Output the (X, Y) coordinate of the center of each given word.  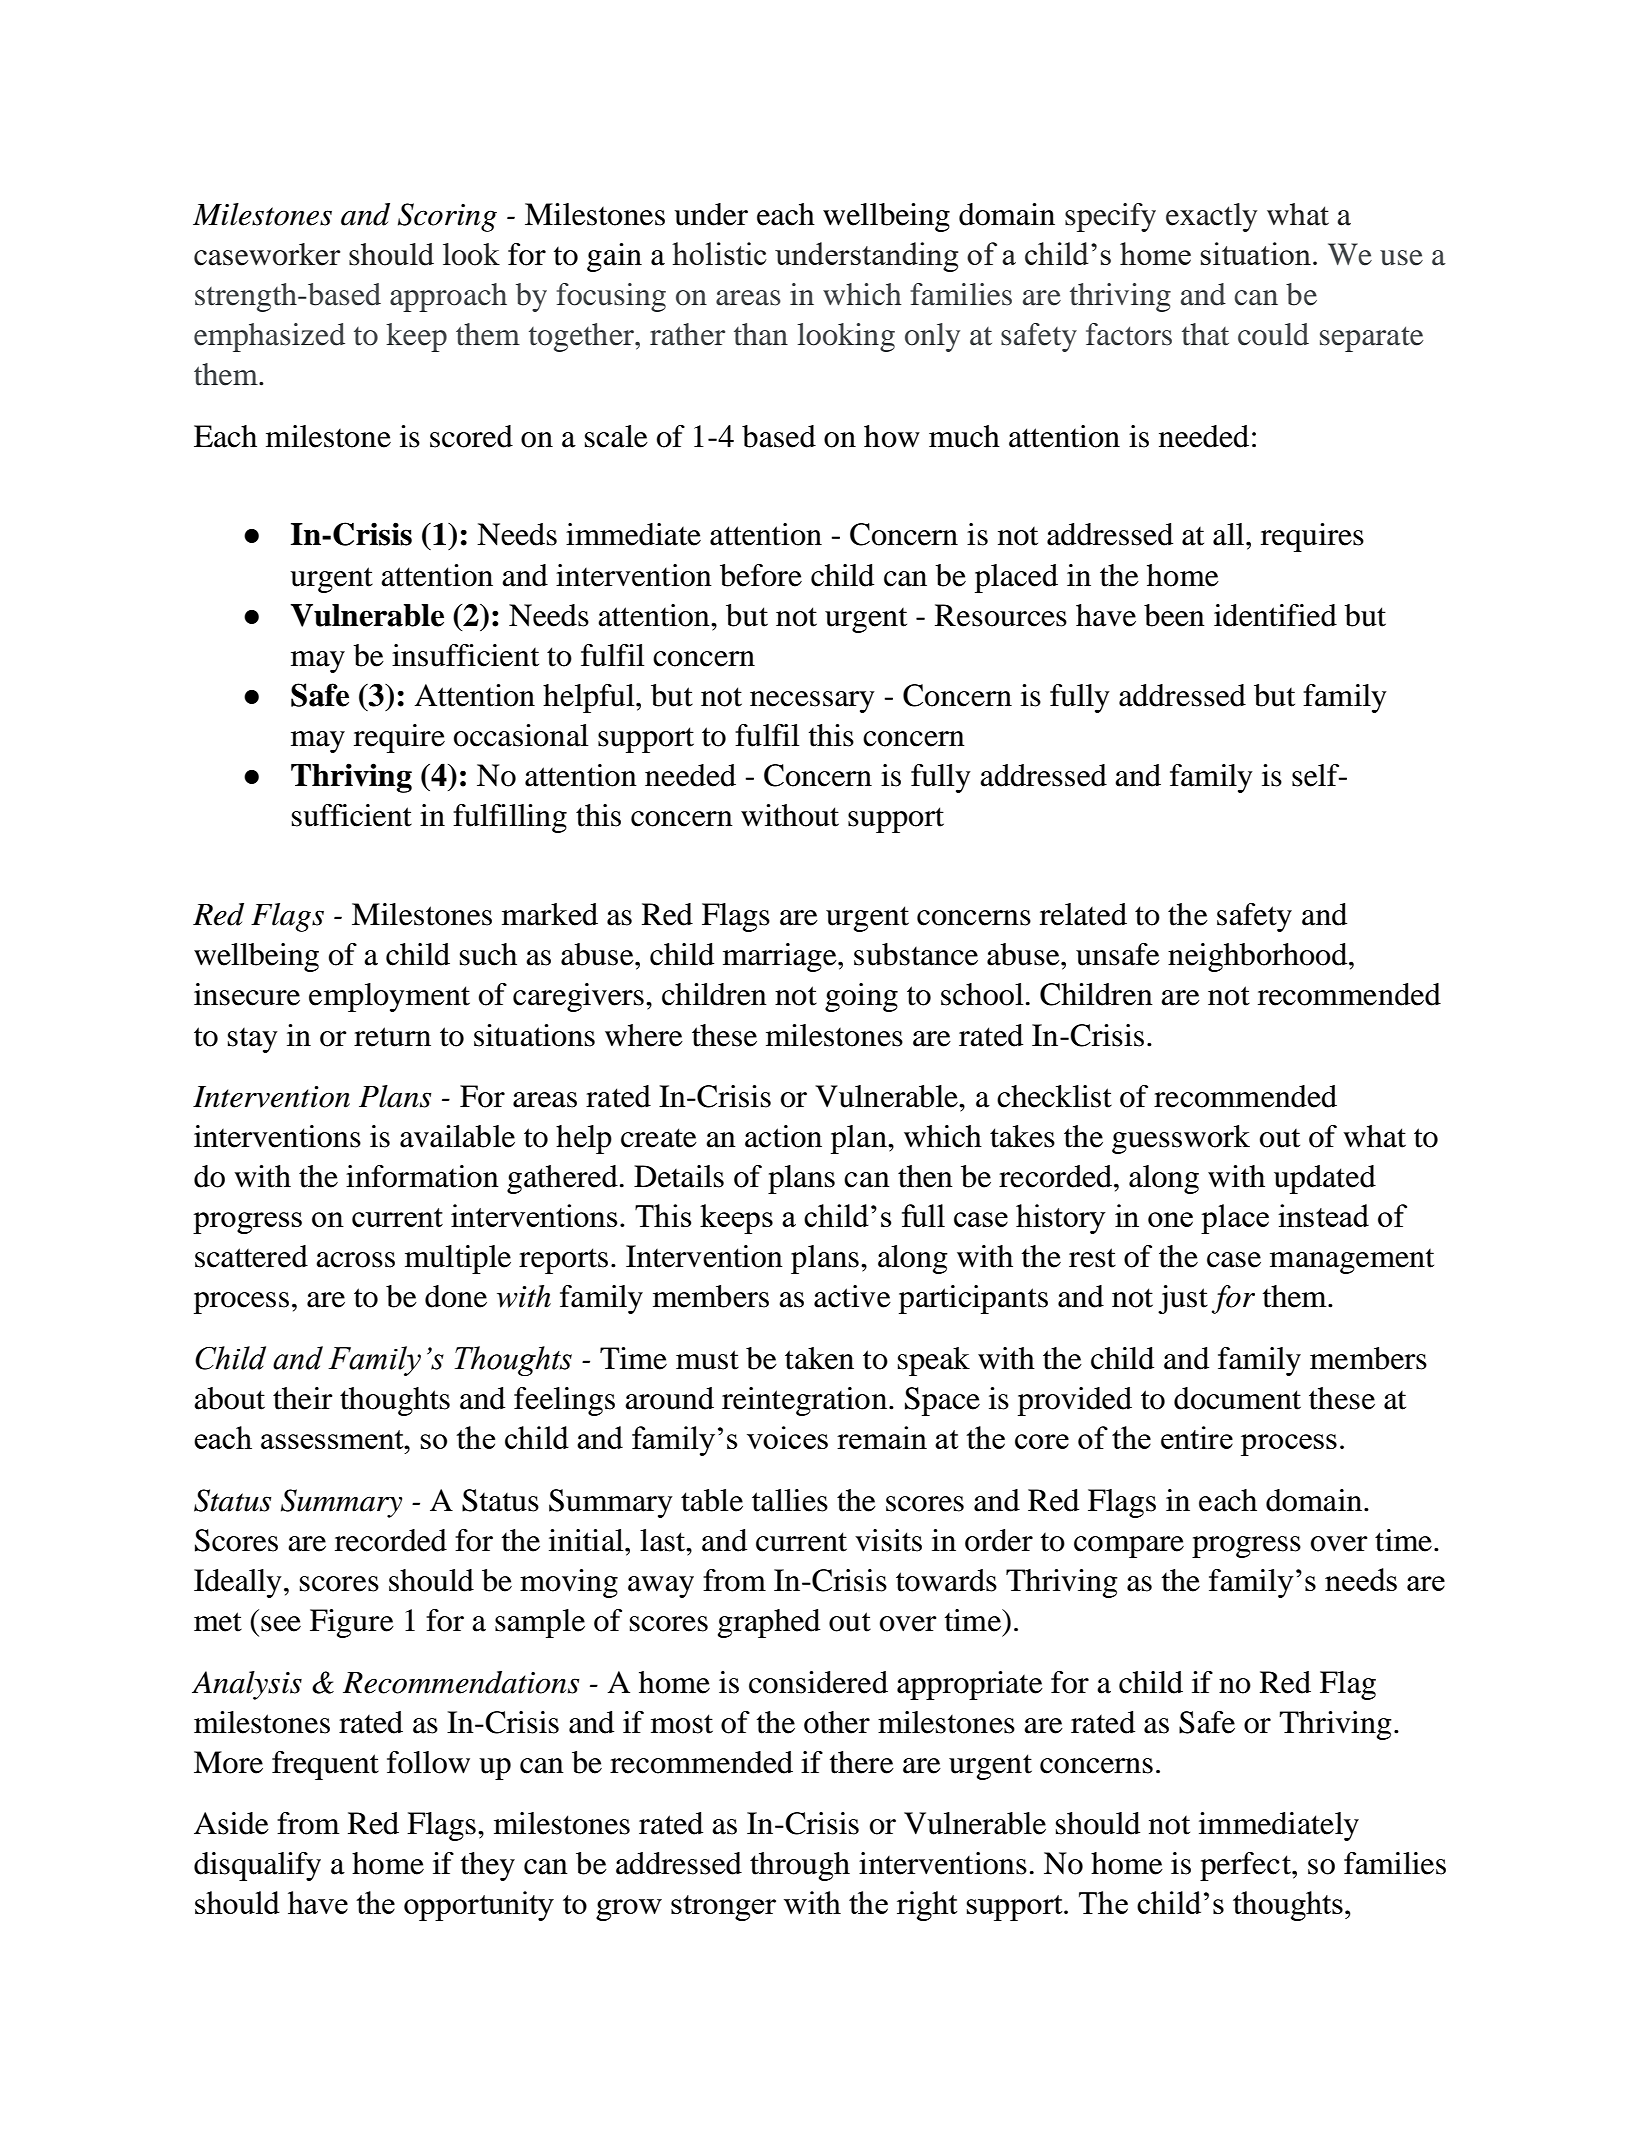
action (783, 1136)
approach (448, 297)
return (392, 1037)
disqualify (257, 1866)
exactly (1211, 217)
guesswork (1181, 1139)
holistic (719, 253)
